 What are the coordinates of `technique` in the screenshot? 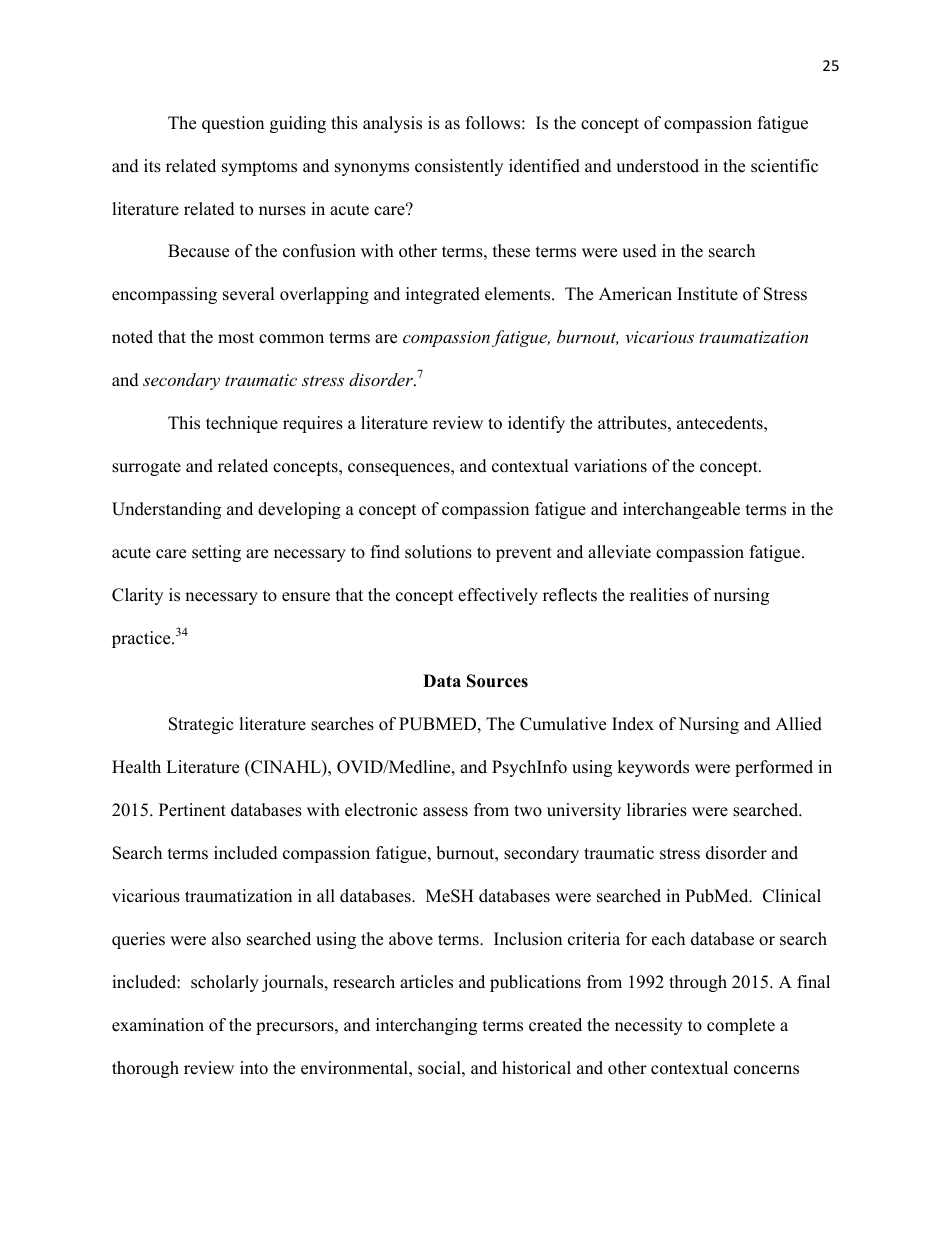 It's located at (242, 424).
